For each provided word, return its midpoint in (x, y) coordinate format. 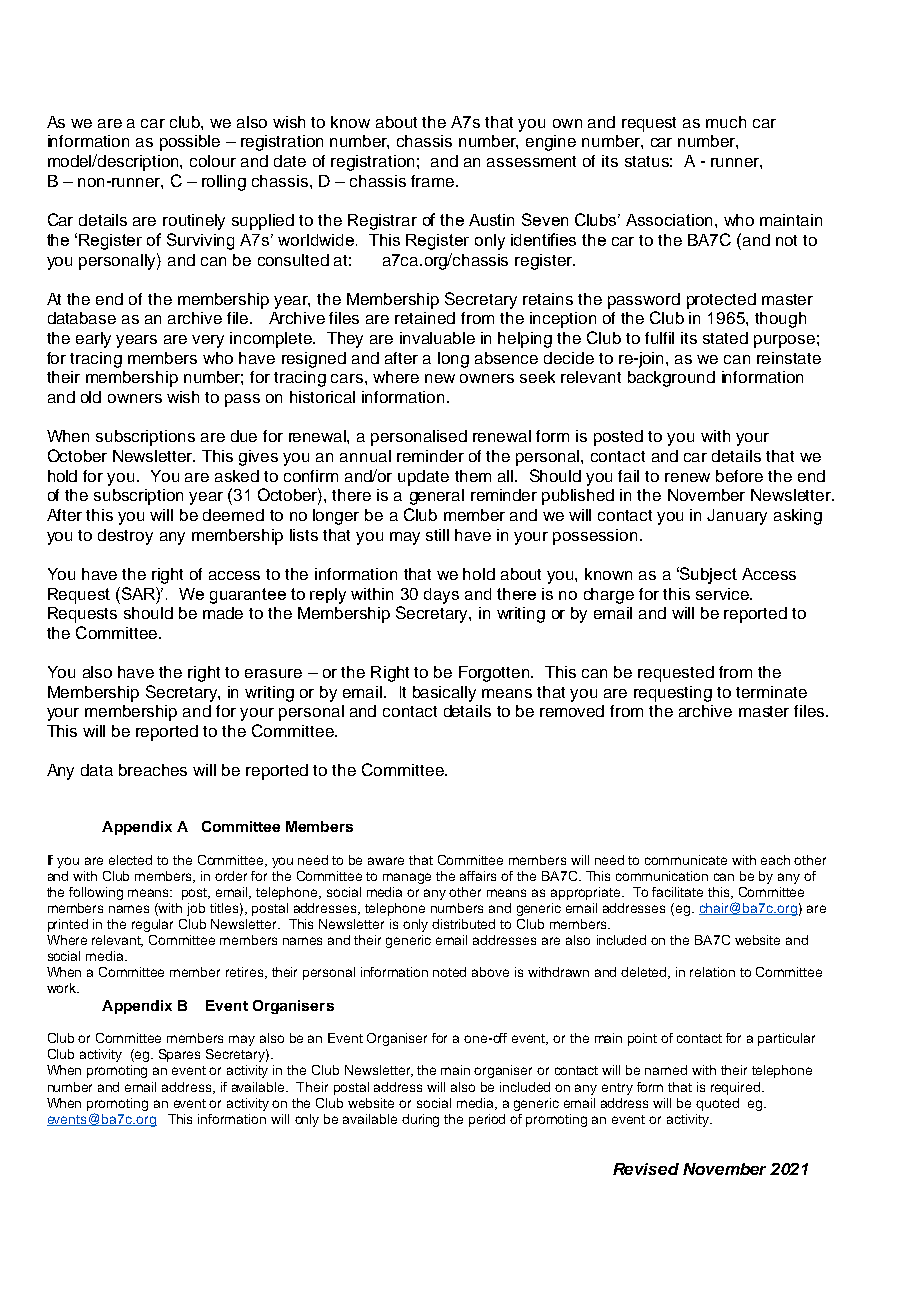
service (724, 594)
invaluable (437, 338)
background (671, 379)
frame (434, 181)
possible (190, 143)
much (726, 122)
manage (407, 878)
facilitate (677, 892)
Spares (179, 1055)
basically (444, 694)
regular (152, 925)
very (208, 341)
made (223, 613)
